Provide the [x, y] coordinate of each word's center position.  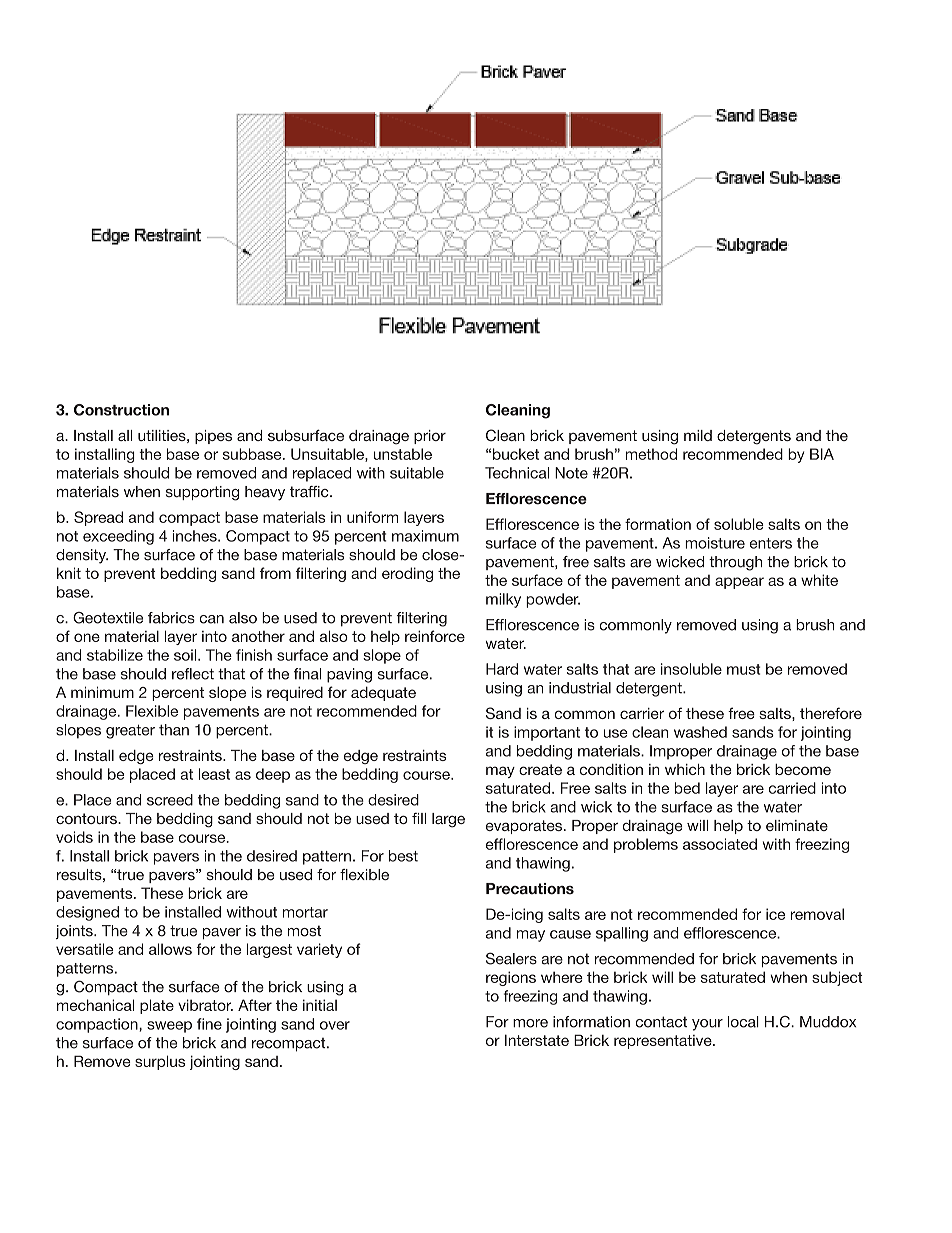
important [547, 733]
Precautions [530, 889]
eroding [407, 574]
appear [739, 583]
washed [700, 732]
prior [430, 437]
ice [775, 914]
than [174, 730]
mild [698, 435]
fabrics [171, 618]
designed [87, 913]
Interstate [537, 1040]
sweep [169, 1027]
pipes [213, 437]
